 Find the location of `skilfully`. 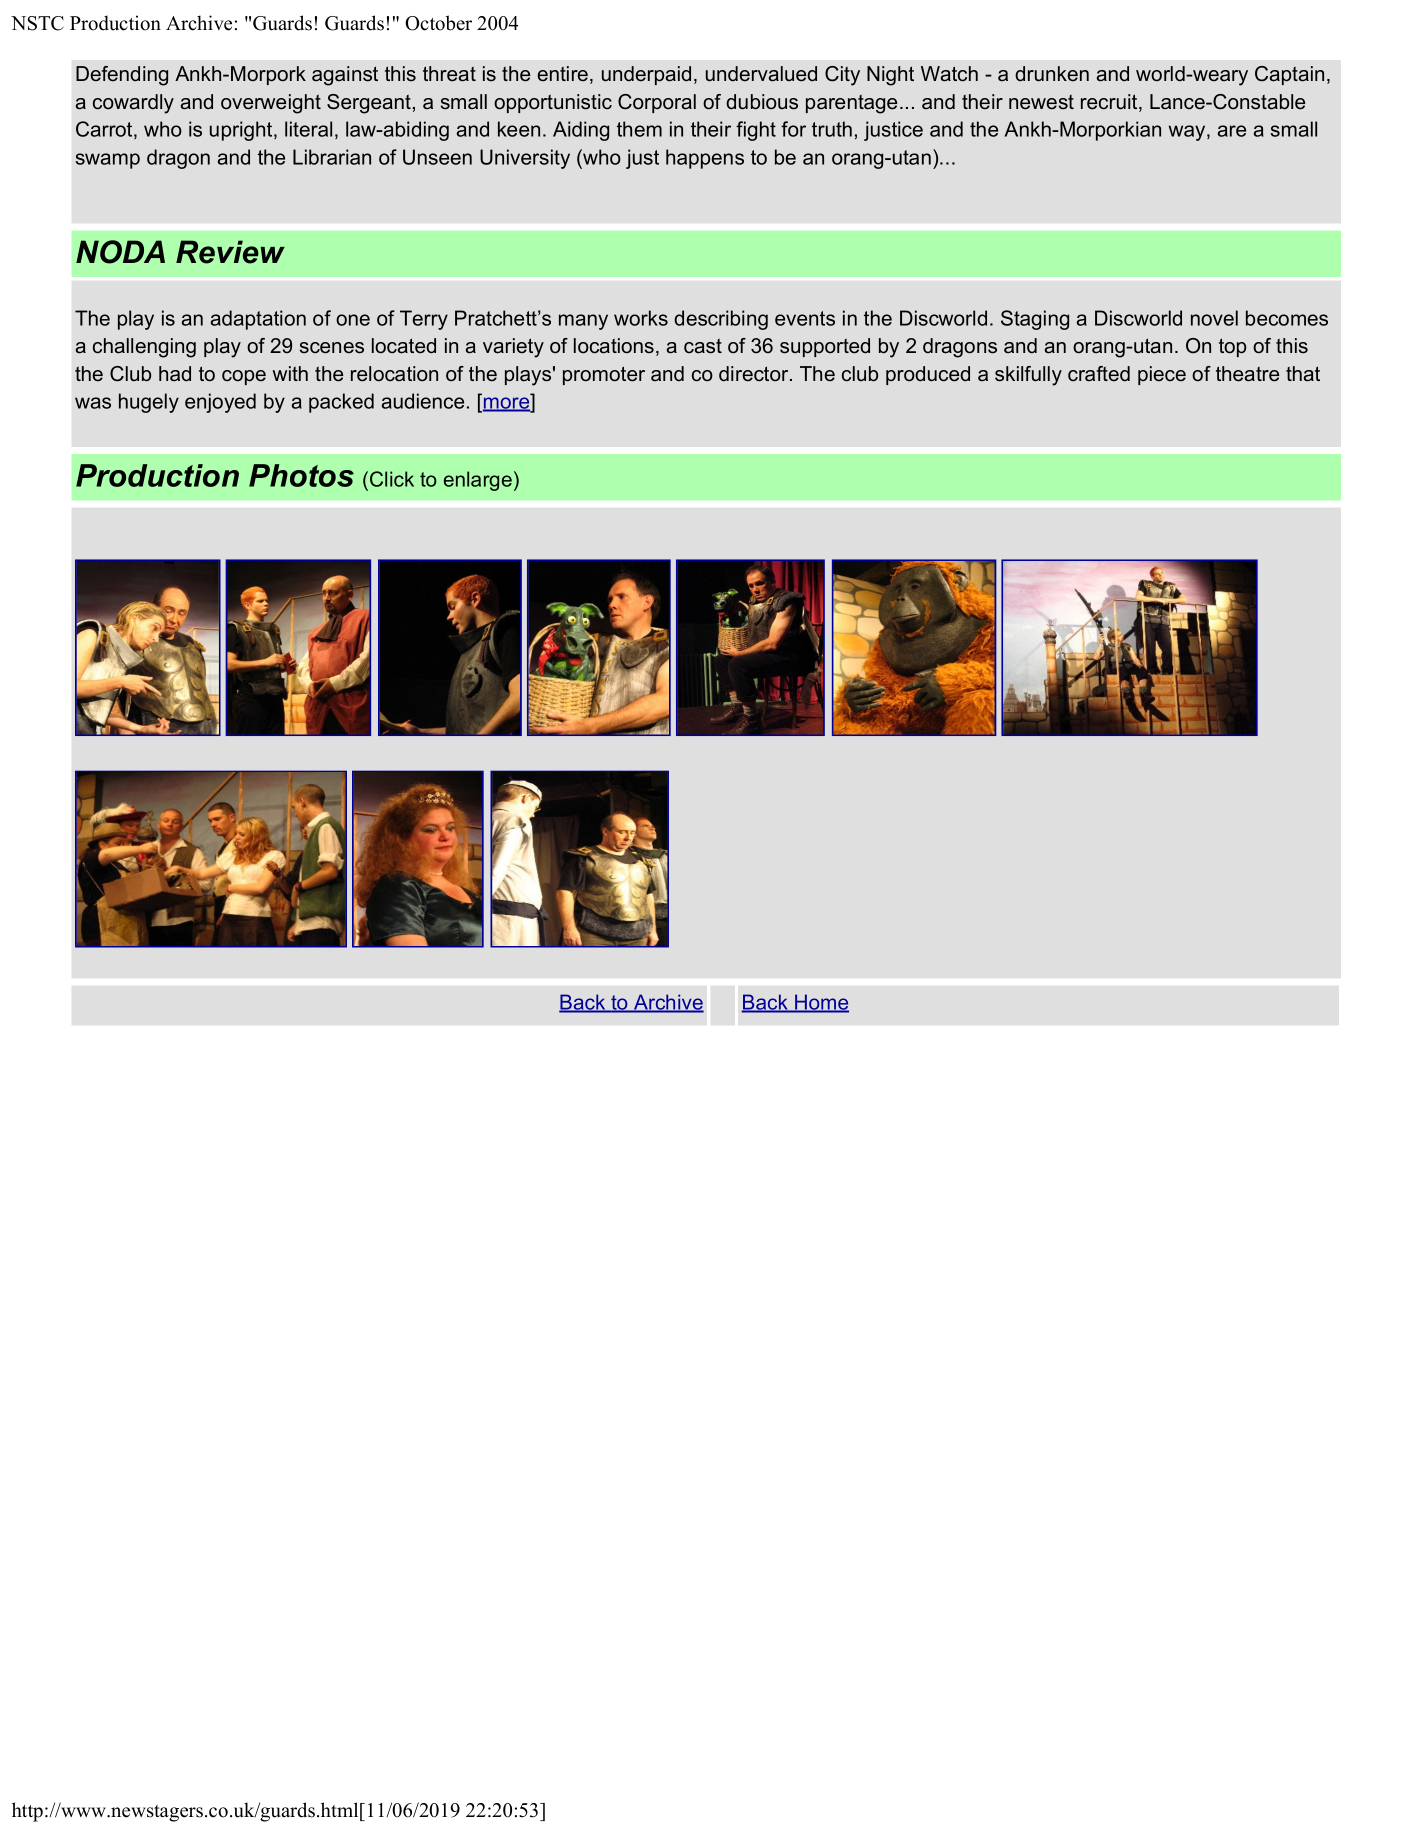

skilfully is located at coordinates (1028, 376).
